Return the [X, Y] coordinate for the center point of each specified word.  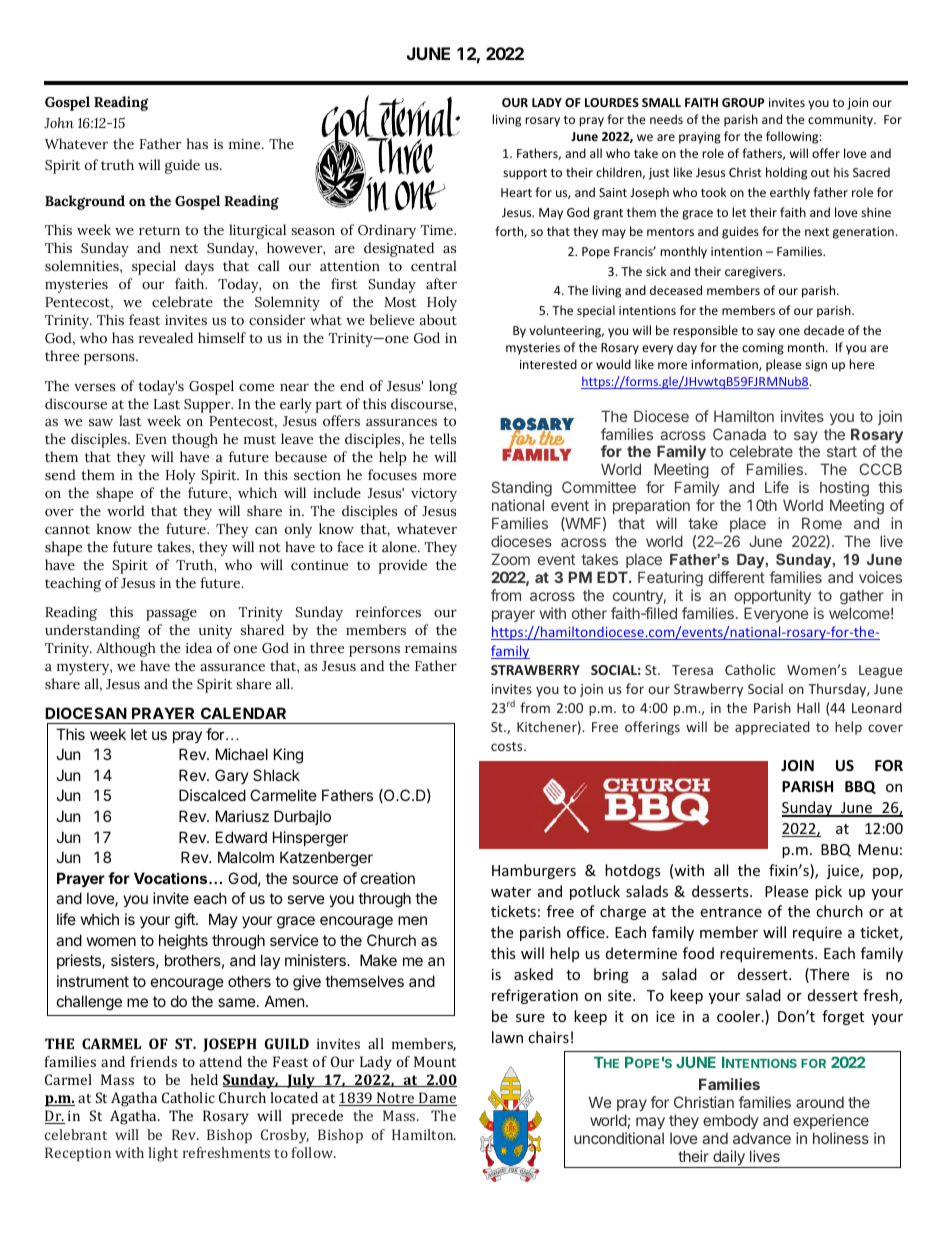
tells [443, 438]
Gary [232, 776]
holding [786, 173]
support [525, 174]
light [163, 1154]
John [59, 122]
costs [508, 746]
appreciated [772, 728]
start [842, 451]
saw [101, 422]
